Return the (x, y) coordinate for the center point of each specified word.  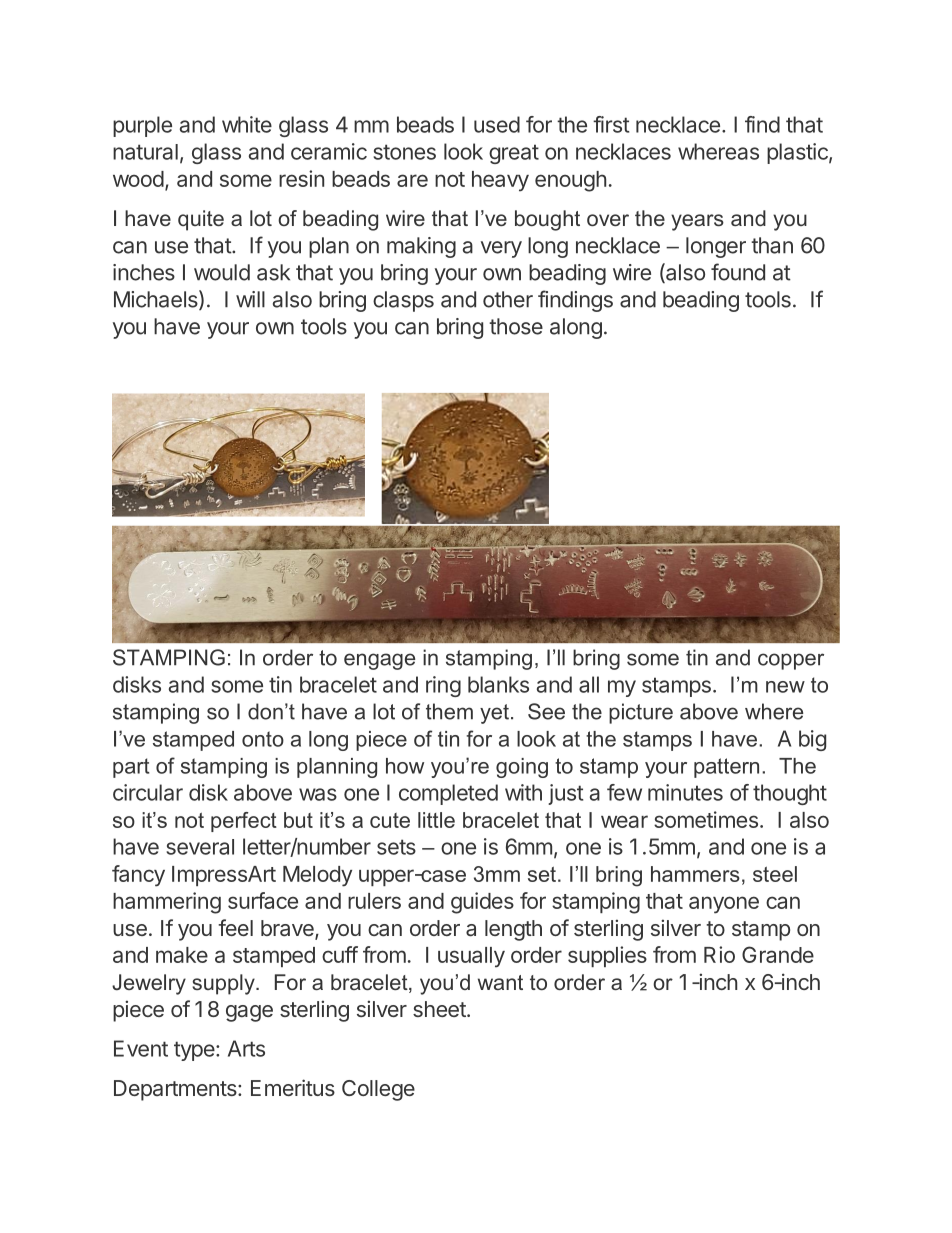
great (514, 154)
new (785, 687)
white (247, 124)
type (194, 1051)
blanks (498, 684)
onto (263, 739)
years (697, 222)
